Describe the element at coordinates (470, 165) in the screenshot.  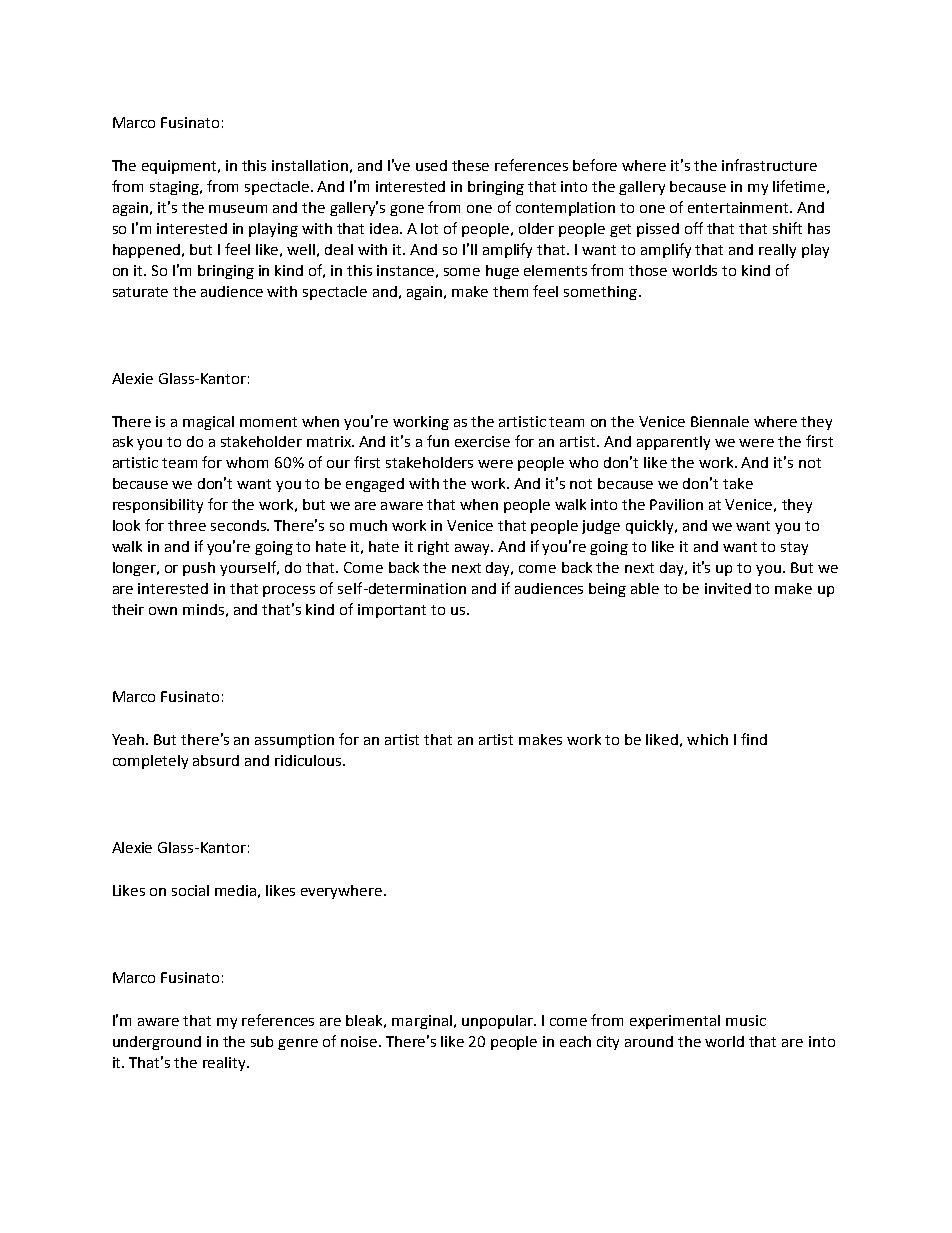
I see `these` at that location.
